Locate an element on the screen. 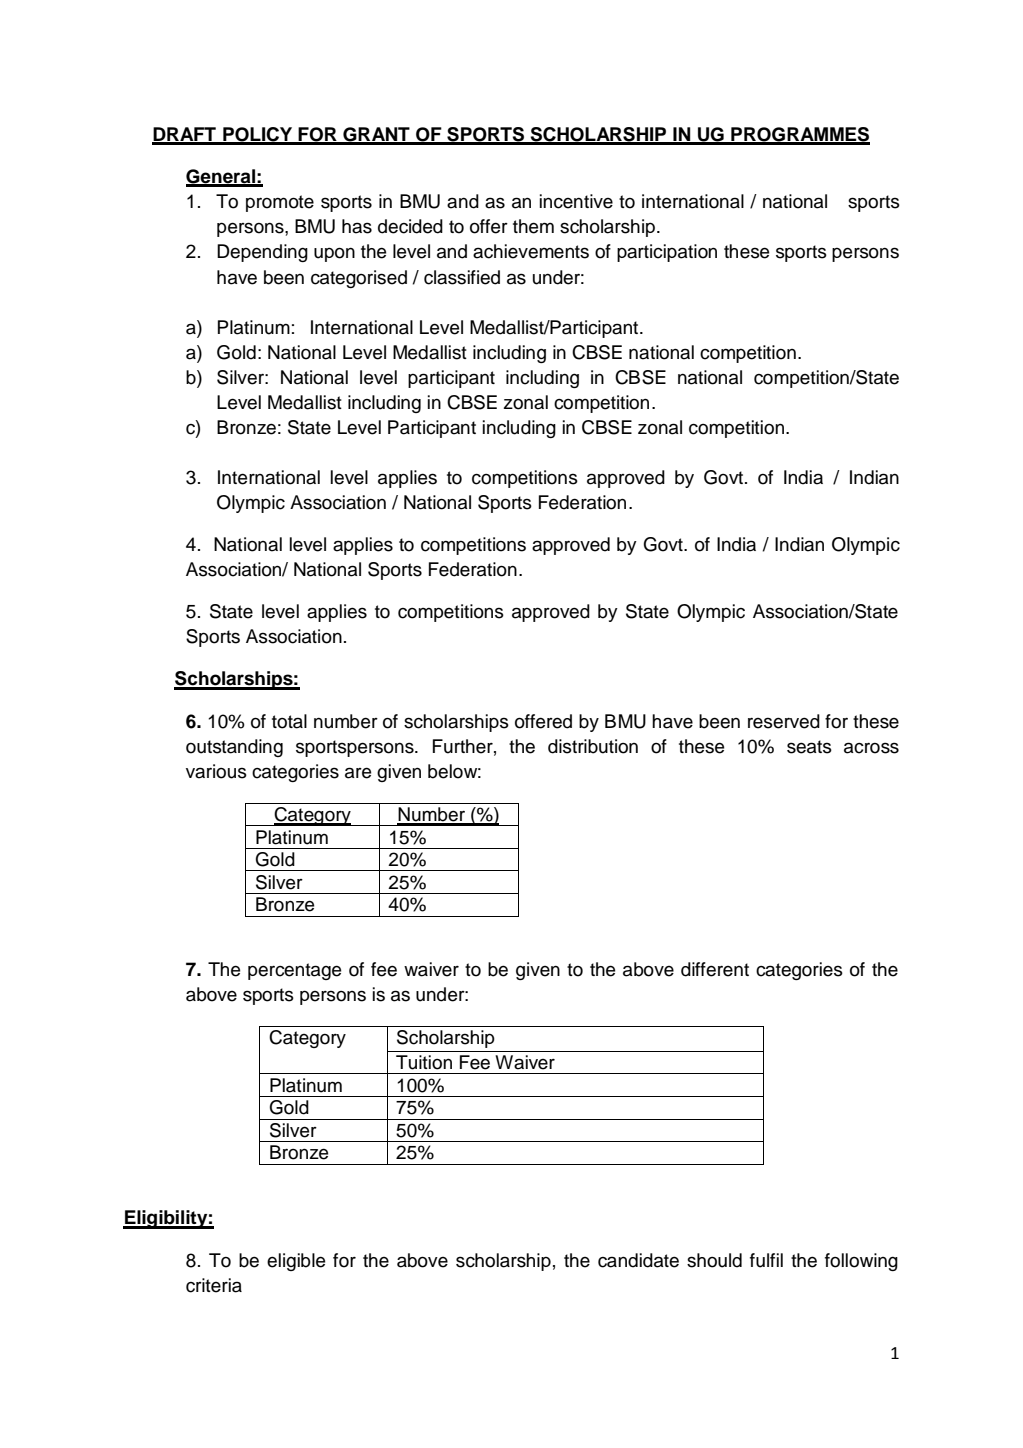  seats is located at coordinates (809, 747).
